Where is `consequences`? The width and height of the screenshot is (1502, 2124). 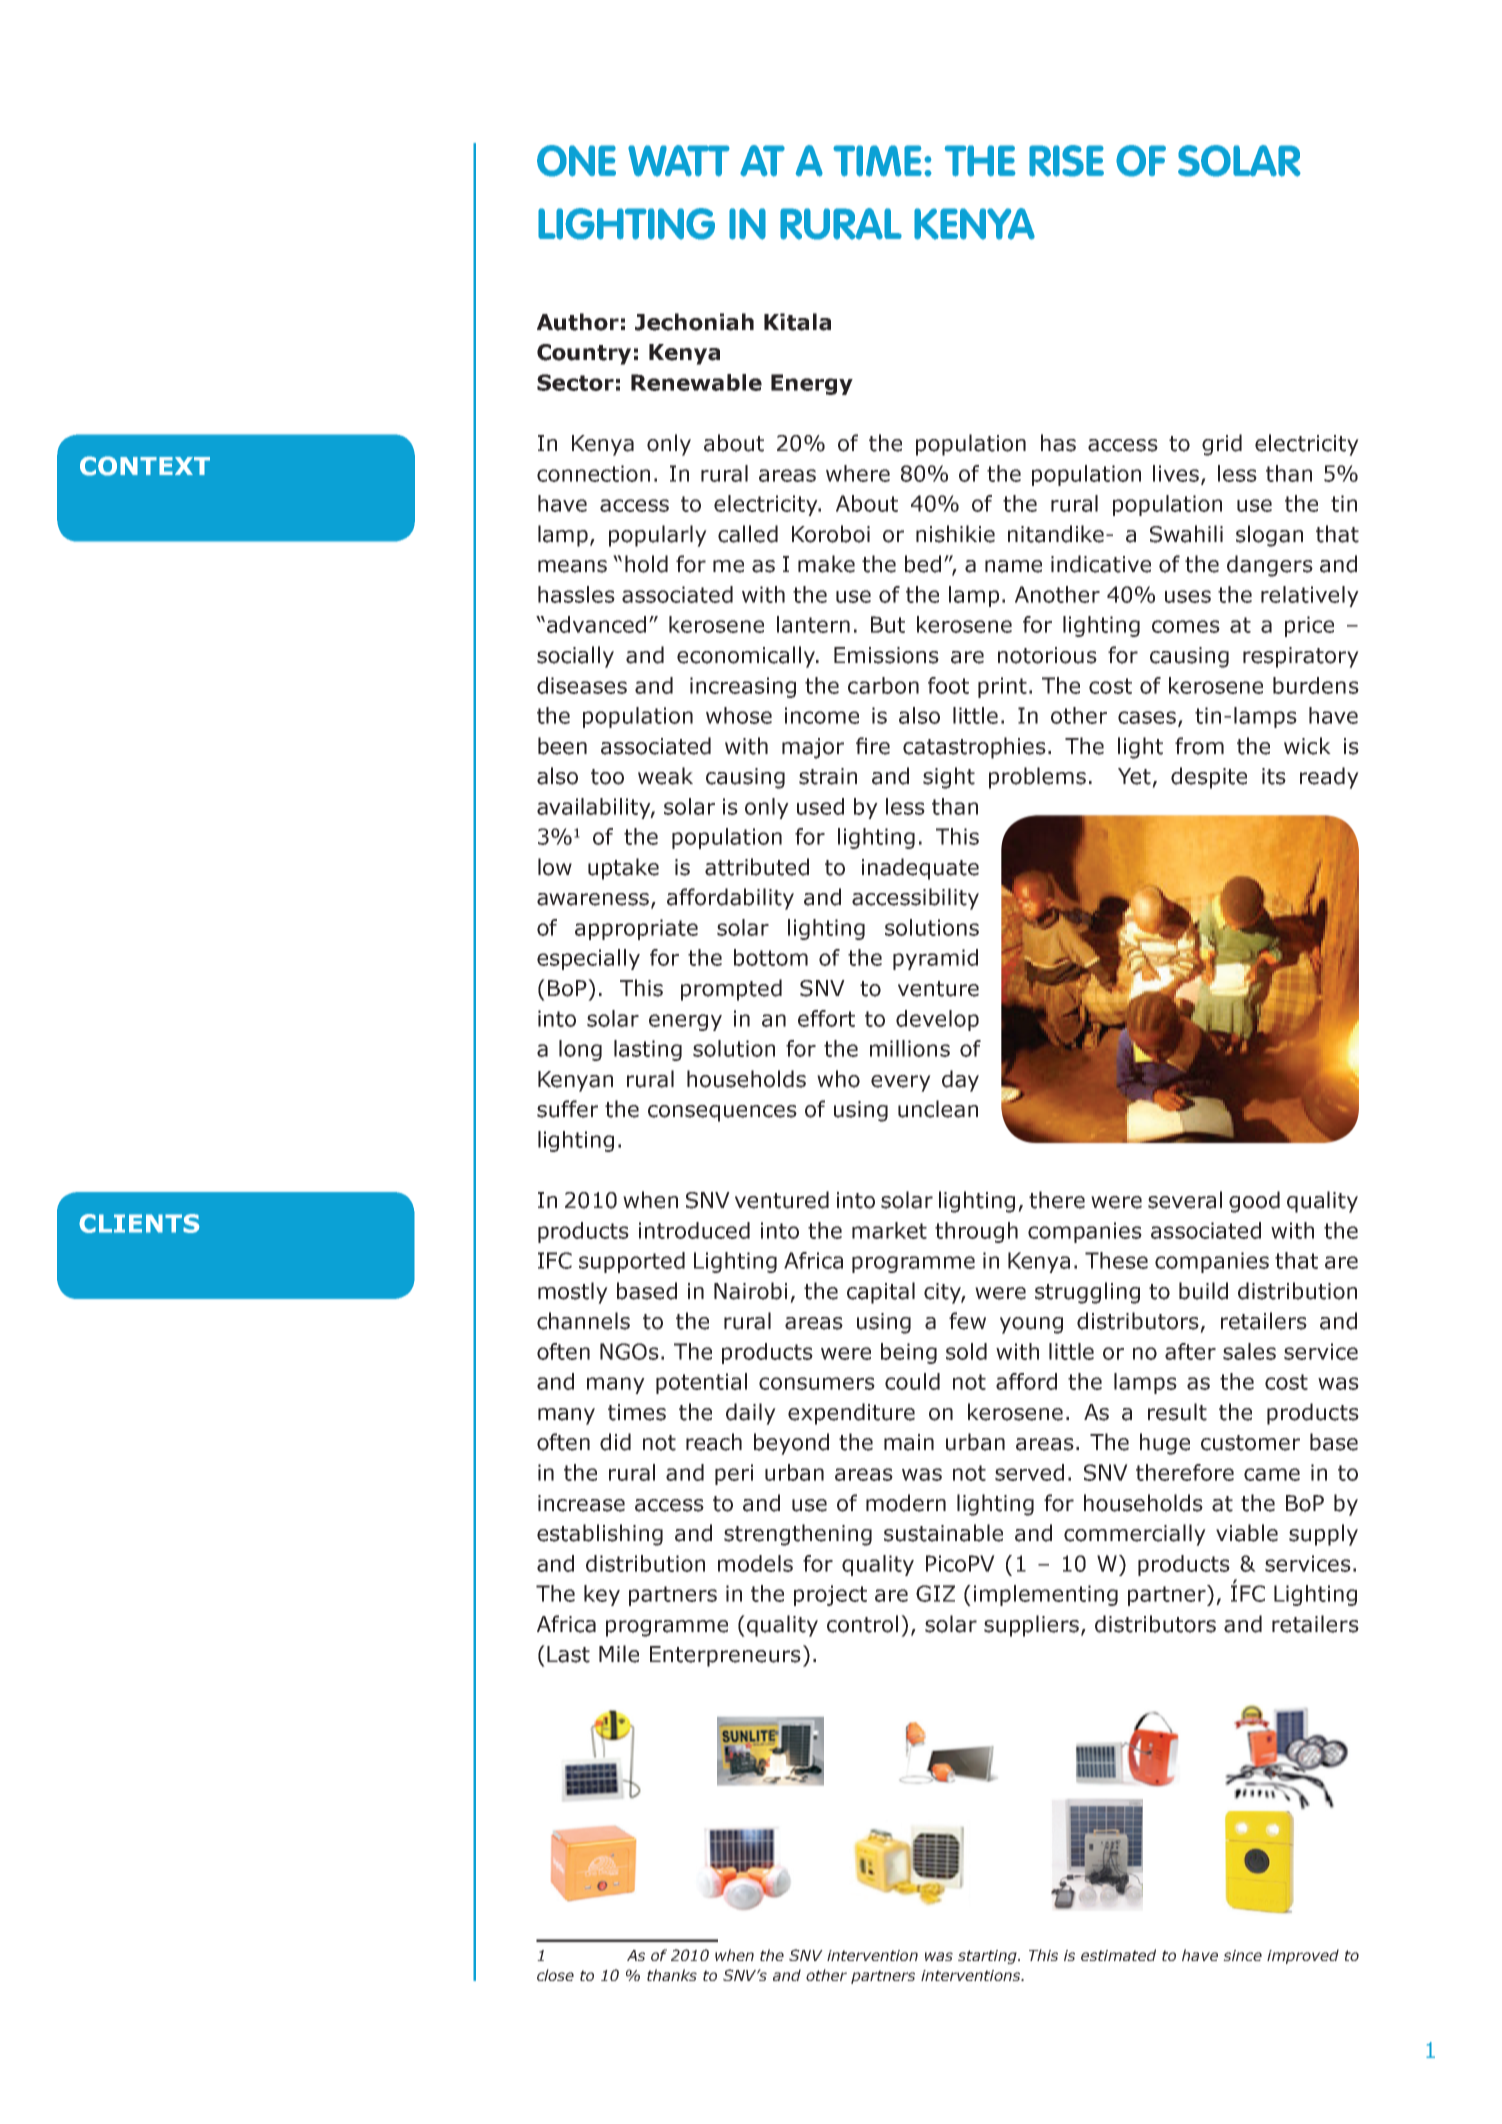
consequences is located at coordinates (722, 1113).
